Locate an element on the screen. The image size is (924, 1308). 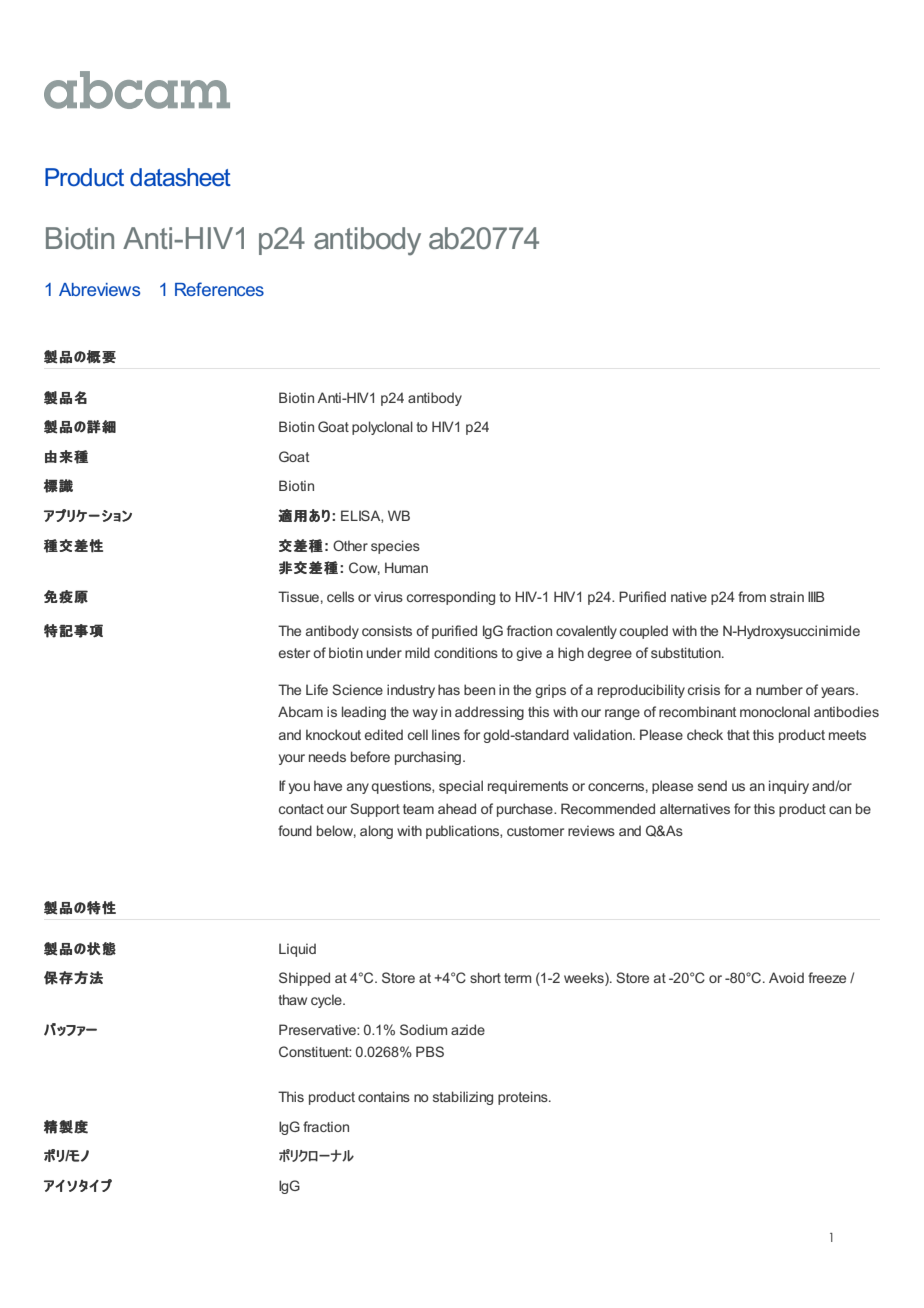
strain is located at coordinates (787, 596).
